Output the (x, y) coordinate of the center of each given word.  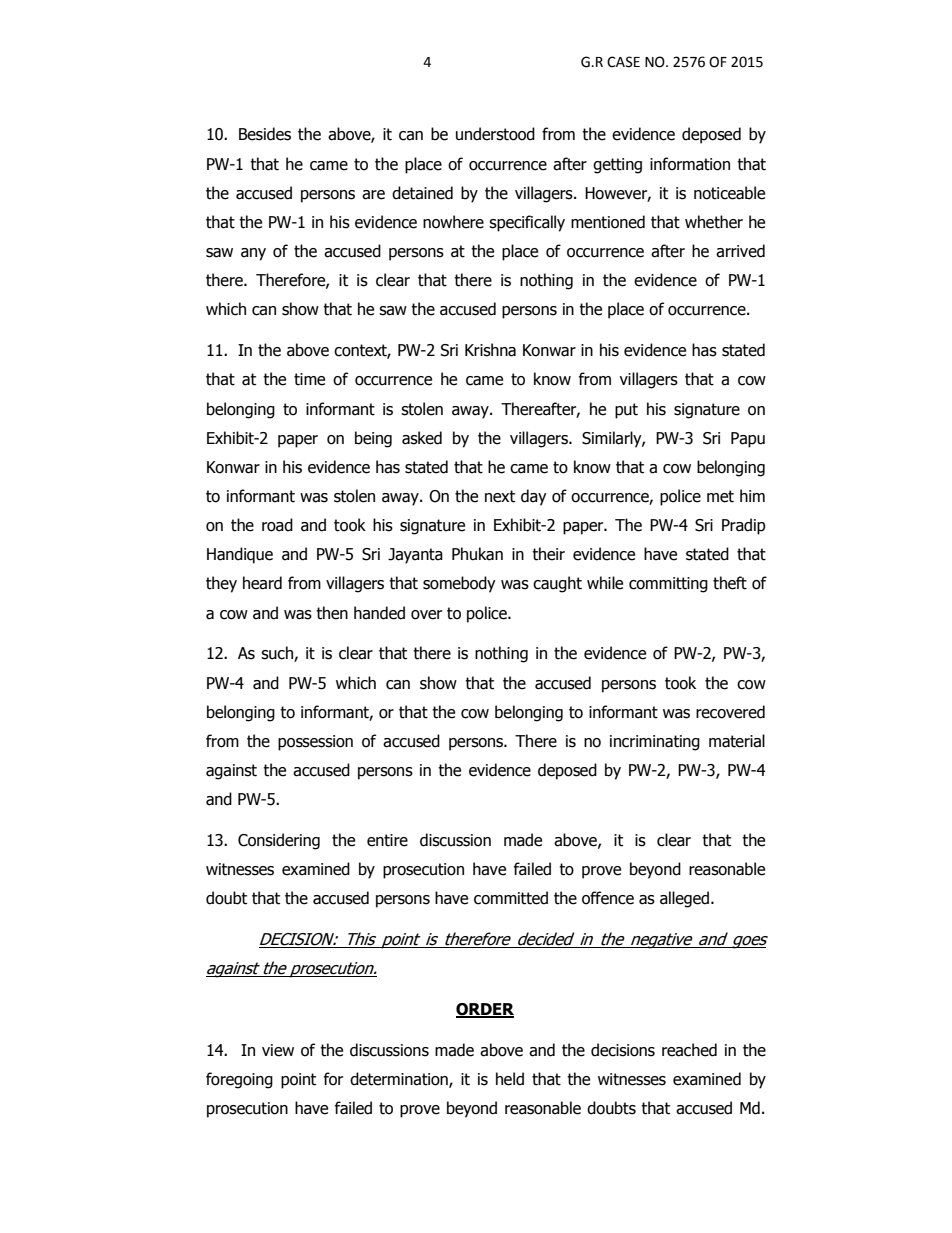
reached (689, 1050)
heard (262, 583)
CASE (623, 62)
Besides (265, 134)
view (278, 1050)
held (510, 1079)
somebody (459, 584)
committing (668, 585)
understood (495, 134)
